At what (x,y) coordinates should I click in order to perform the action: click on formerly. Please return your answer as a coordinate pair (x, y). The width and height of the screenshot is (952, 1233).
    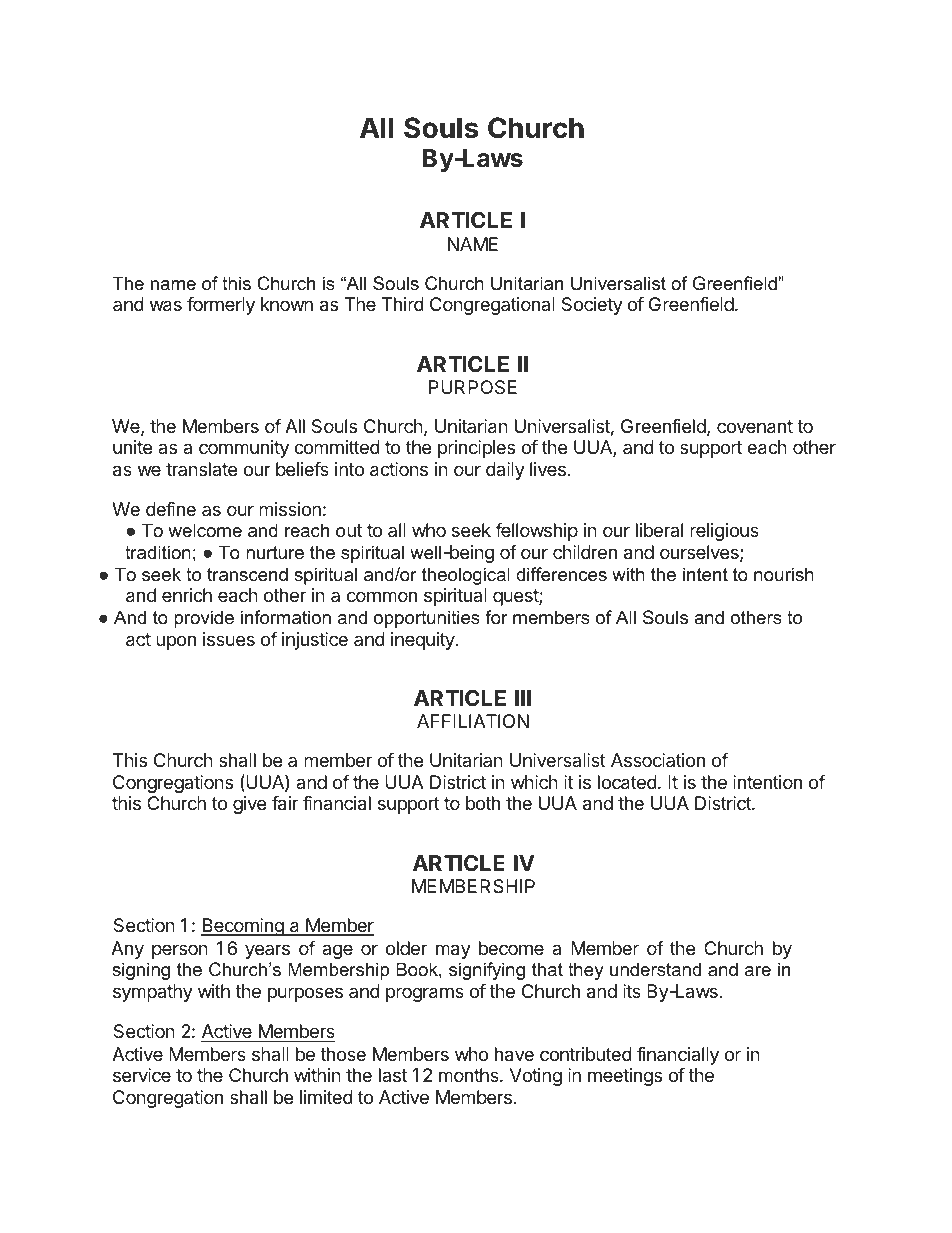
    Looking at the image, I should click on (221, 306).
